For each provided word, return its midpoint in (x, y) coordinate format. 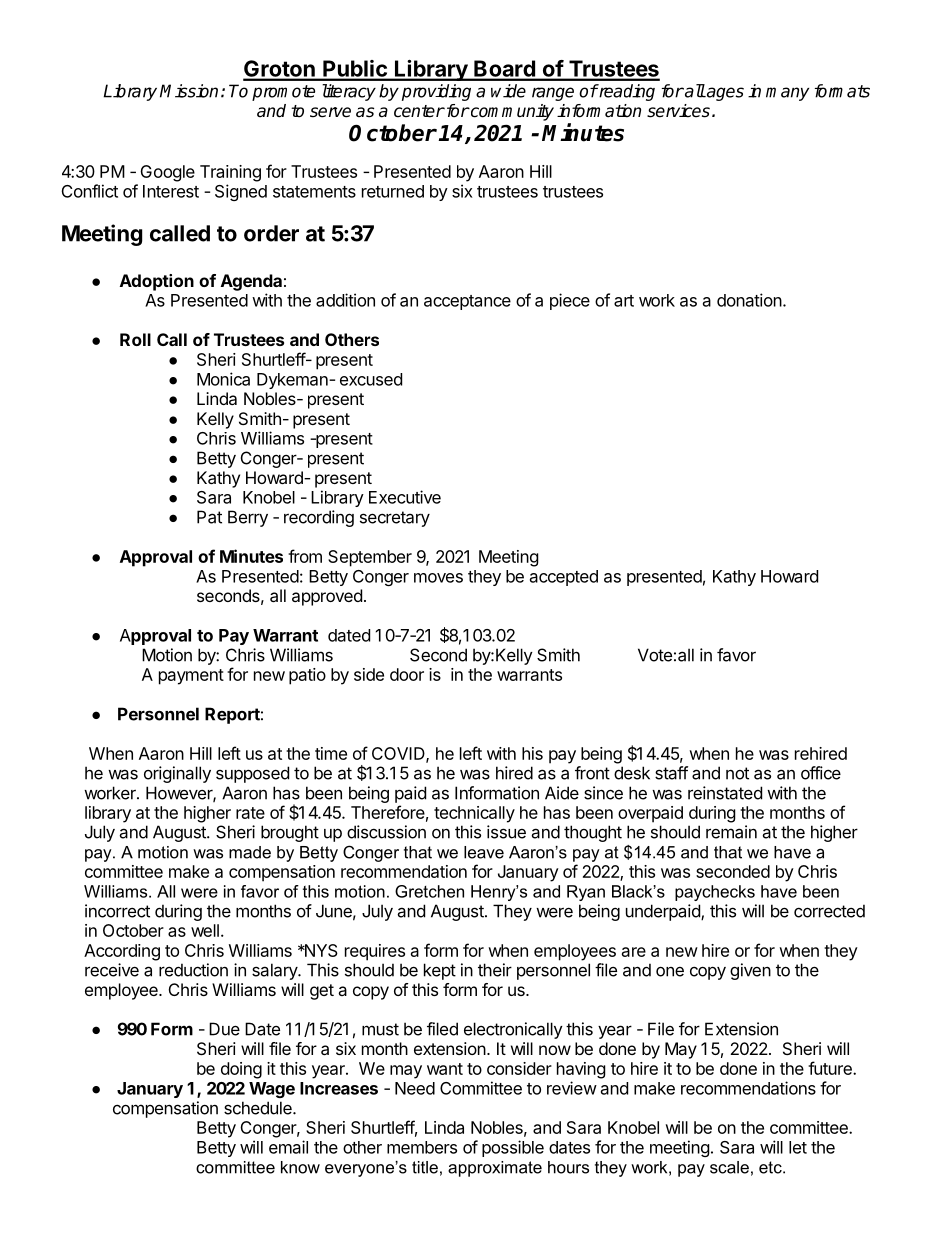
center (419, 111)
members (422, 1147)
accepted (564, 578)
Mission (189, 91)
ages (724, 94)
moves (438, 578)
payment (191, 677)
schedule (259, 1108)
